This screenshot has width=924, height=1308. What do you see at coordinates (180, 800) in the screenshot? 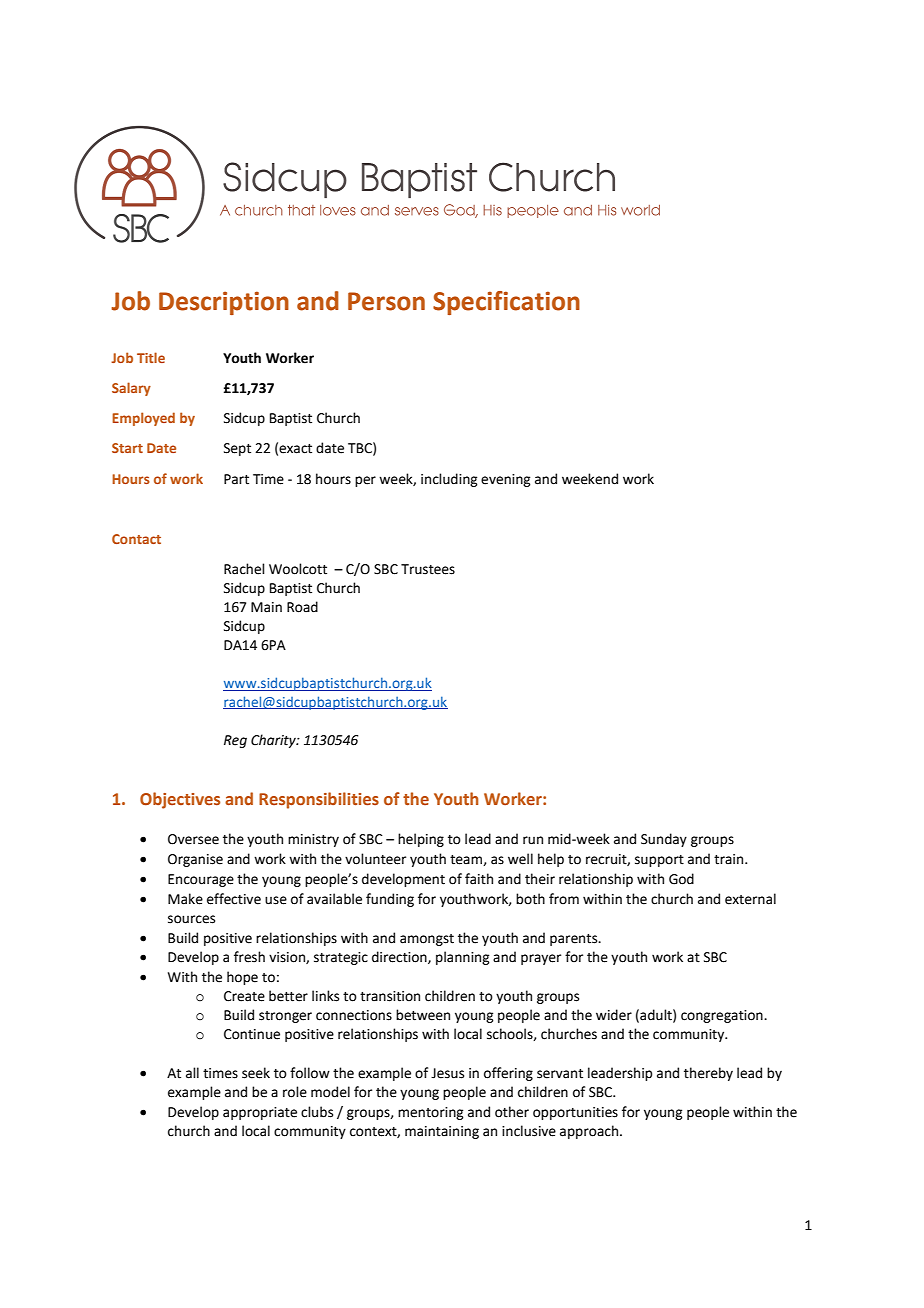
I see `Objectives` at bounding box center [180, 800].
